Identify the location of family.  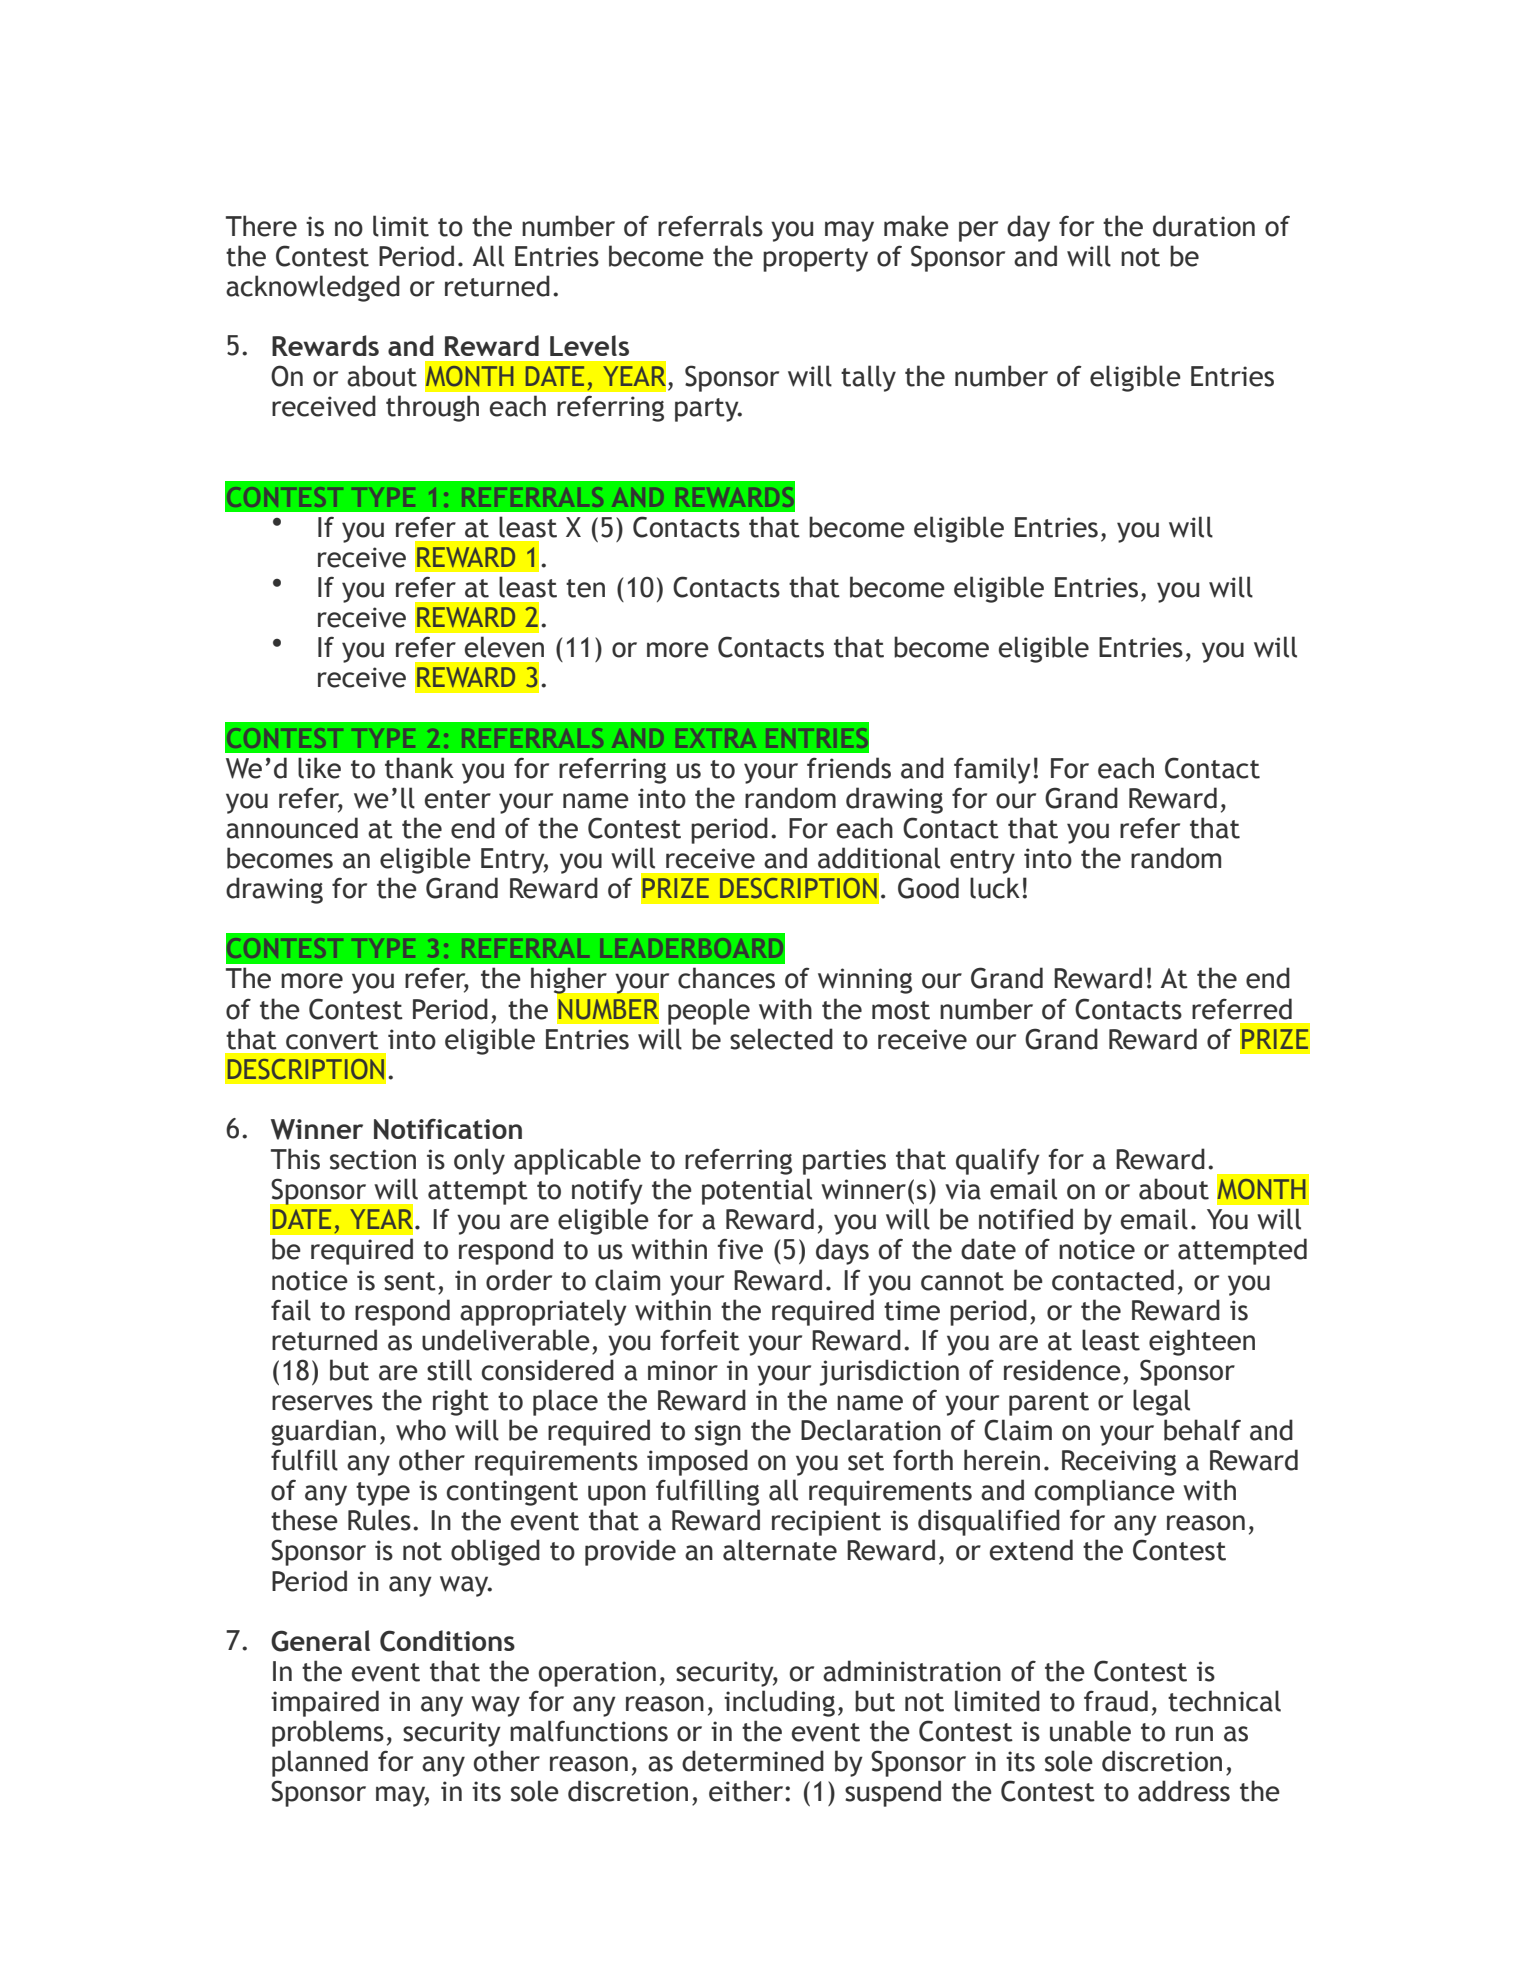
(992, 770).
